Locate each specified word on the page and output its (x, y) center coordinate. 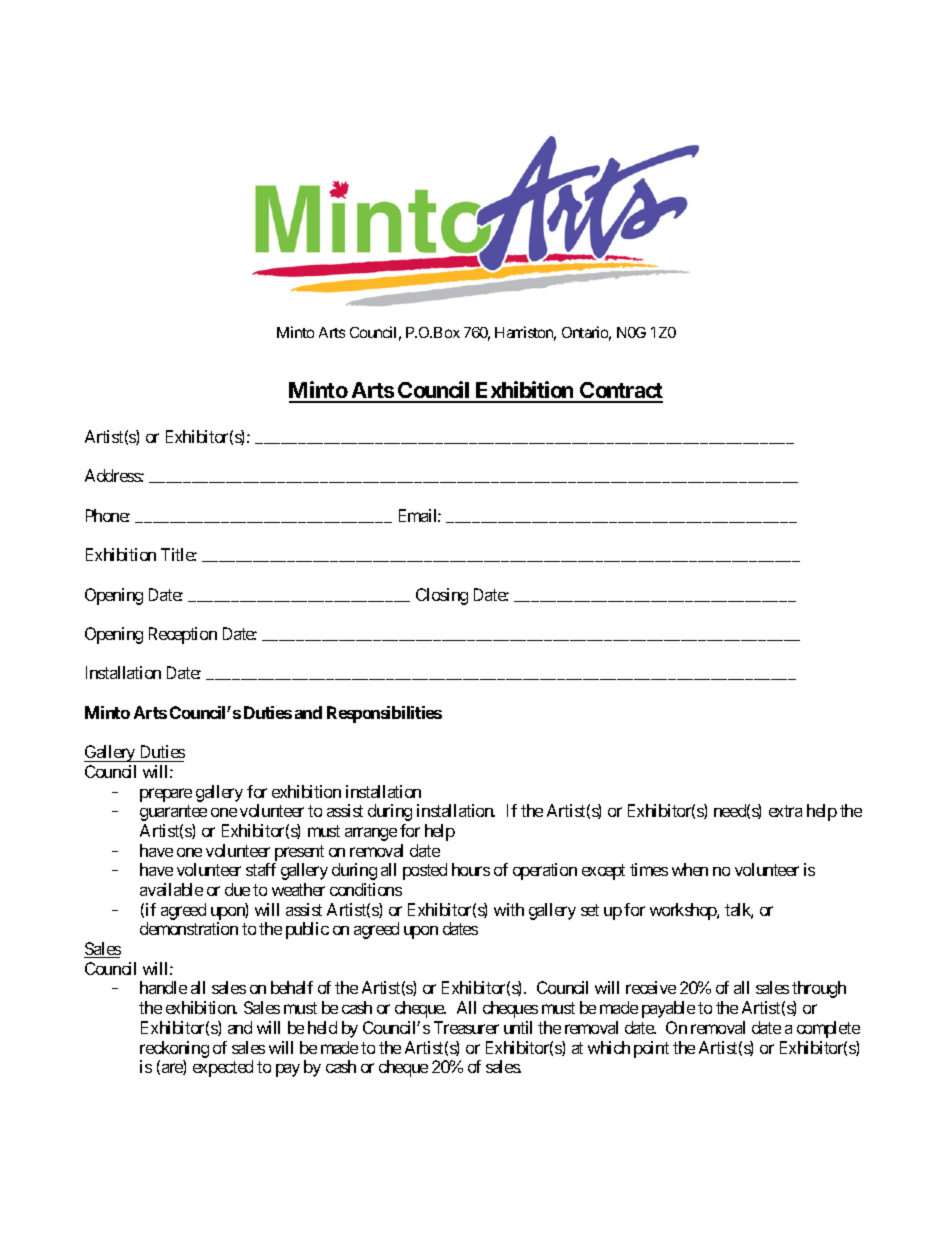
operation (545, 871)
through (819, 989)
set (590, 910)
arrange (371, 834)
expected (223, 1068)
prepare (166, 795)
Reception (183, 635)
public (307, 930)
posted (425, 871)
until (518, 1027)
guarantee (173, 813)
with (509, 909)
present (299, 853)
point (651, 1049)
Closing (442, 596)
